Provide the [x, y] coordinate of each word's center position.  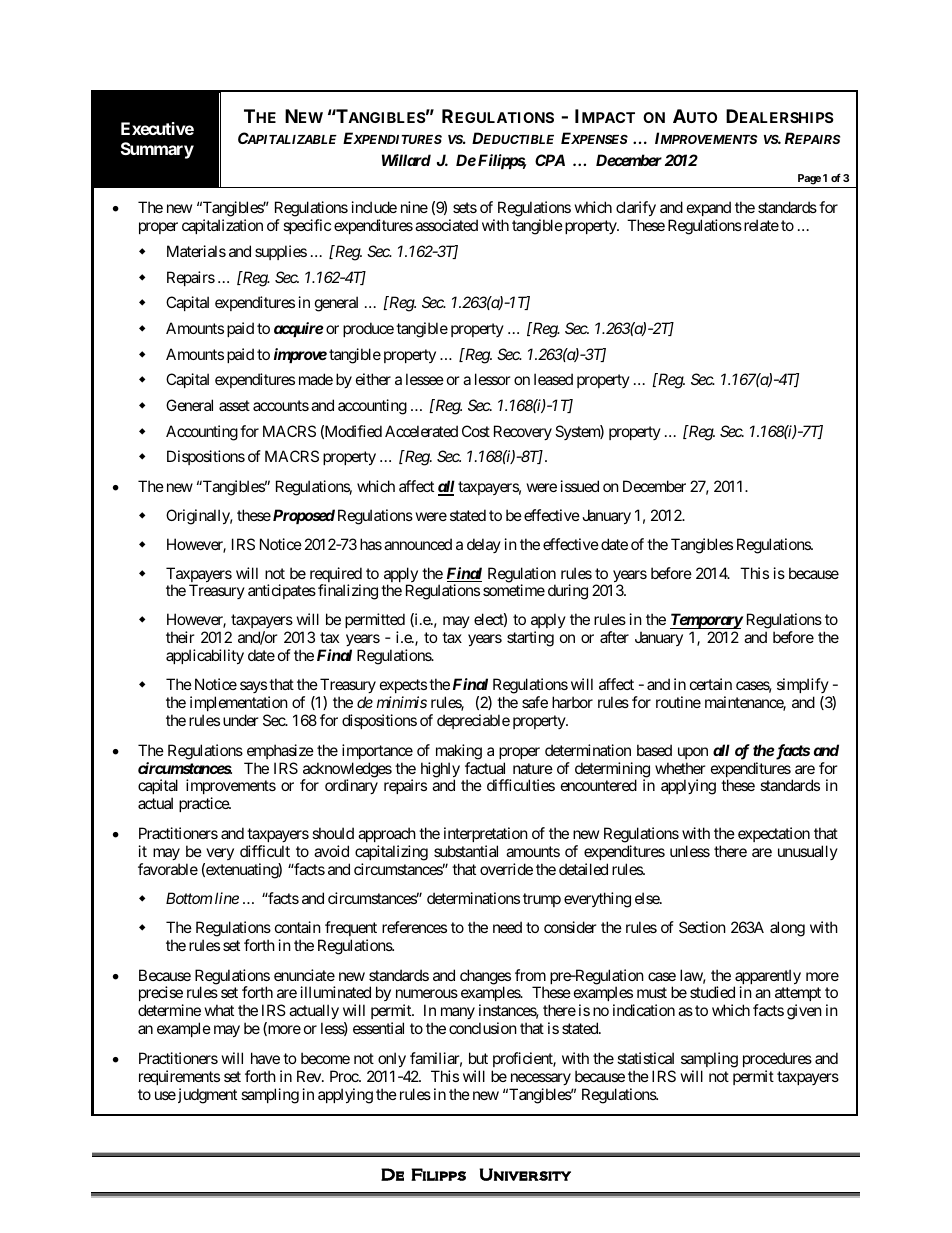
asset [234, 405]
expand [709, 210]
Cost [476, 431]
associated [446, 225]
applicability [205, 656]
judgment [206, 1096]
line [227, 898]
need [507, 927]
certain [711, 684]
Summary [157, 150]
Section [702, 927]
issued [580, 486]
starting [530, 639]
